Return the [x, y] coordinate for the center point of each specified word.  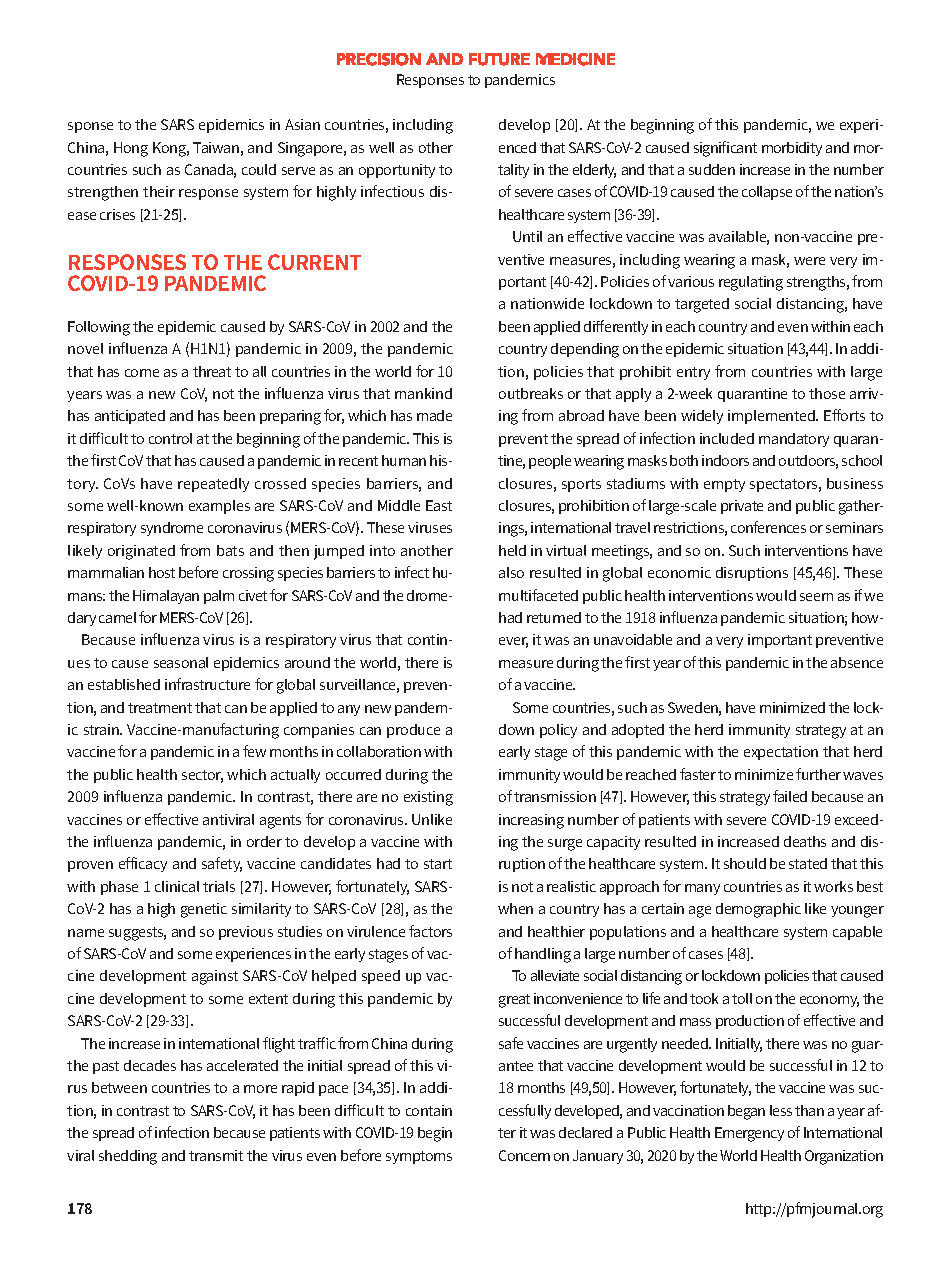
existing [428, 798]
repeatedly [213, 485]
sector [202, 776]
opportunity [397, 171]
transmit [216, 1155]
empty [724, 485]
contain [429, 1110]
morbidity [792, 149]
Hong [131, 149]
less [781, 1110]
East [439, 505]
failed [790, 796]
